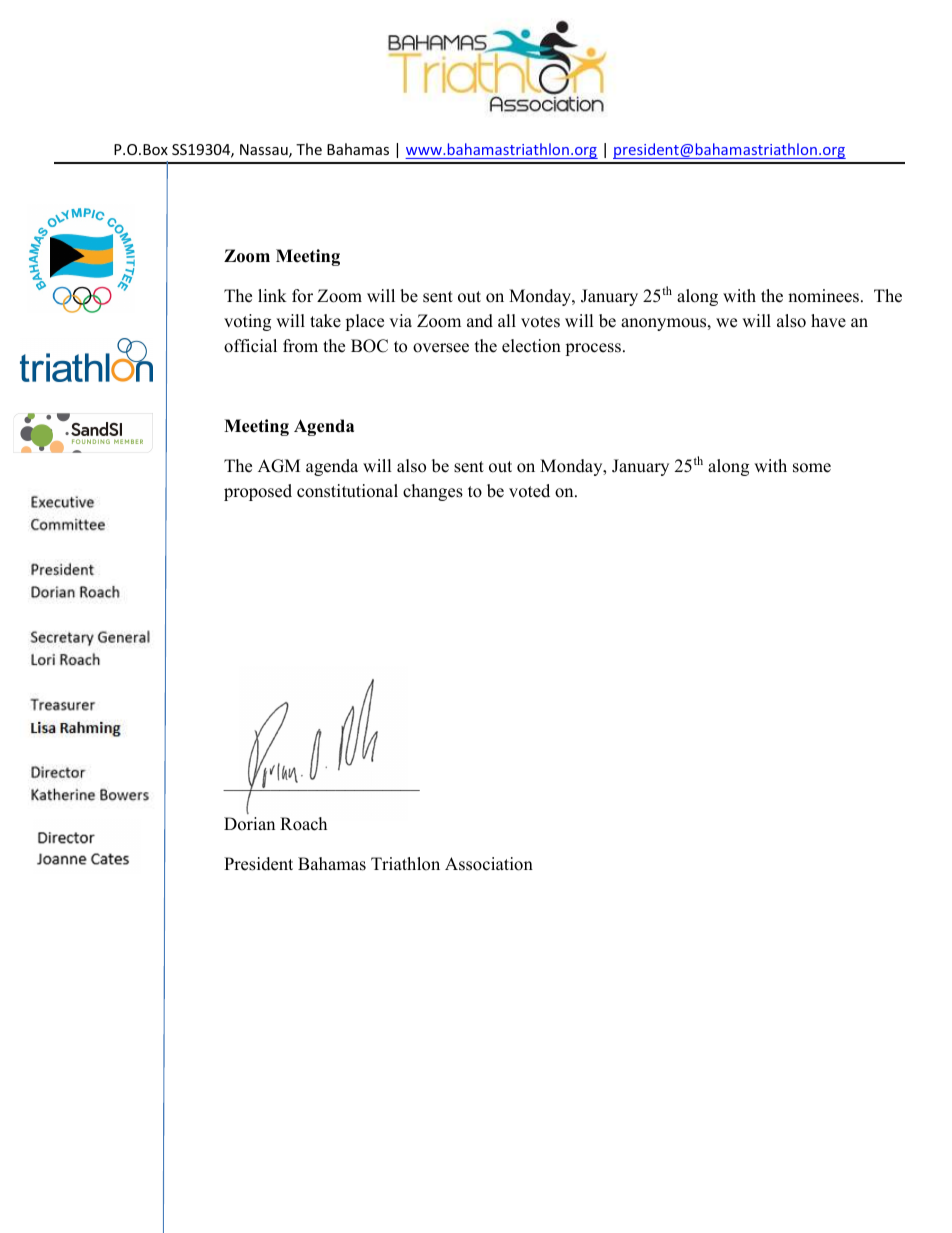 The height and width of the screenshot is (1233, 952). I want to click on votes, so click(540, 322).
